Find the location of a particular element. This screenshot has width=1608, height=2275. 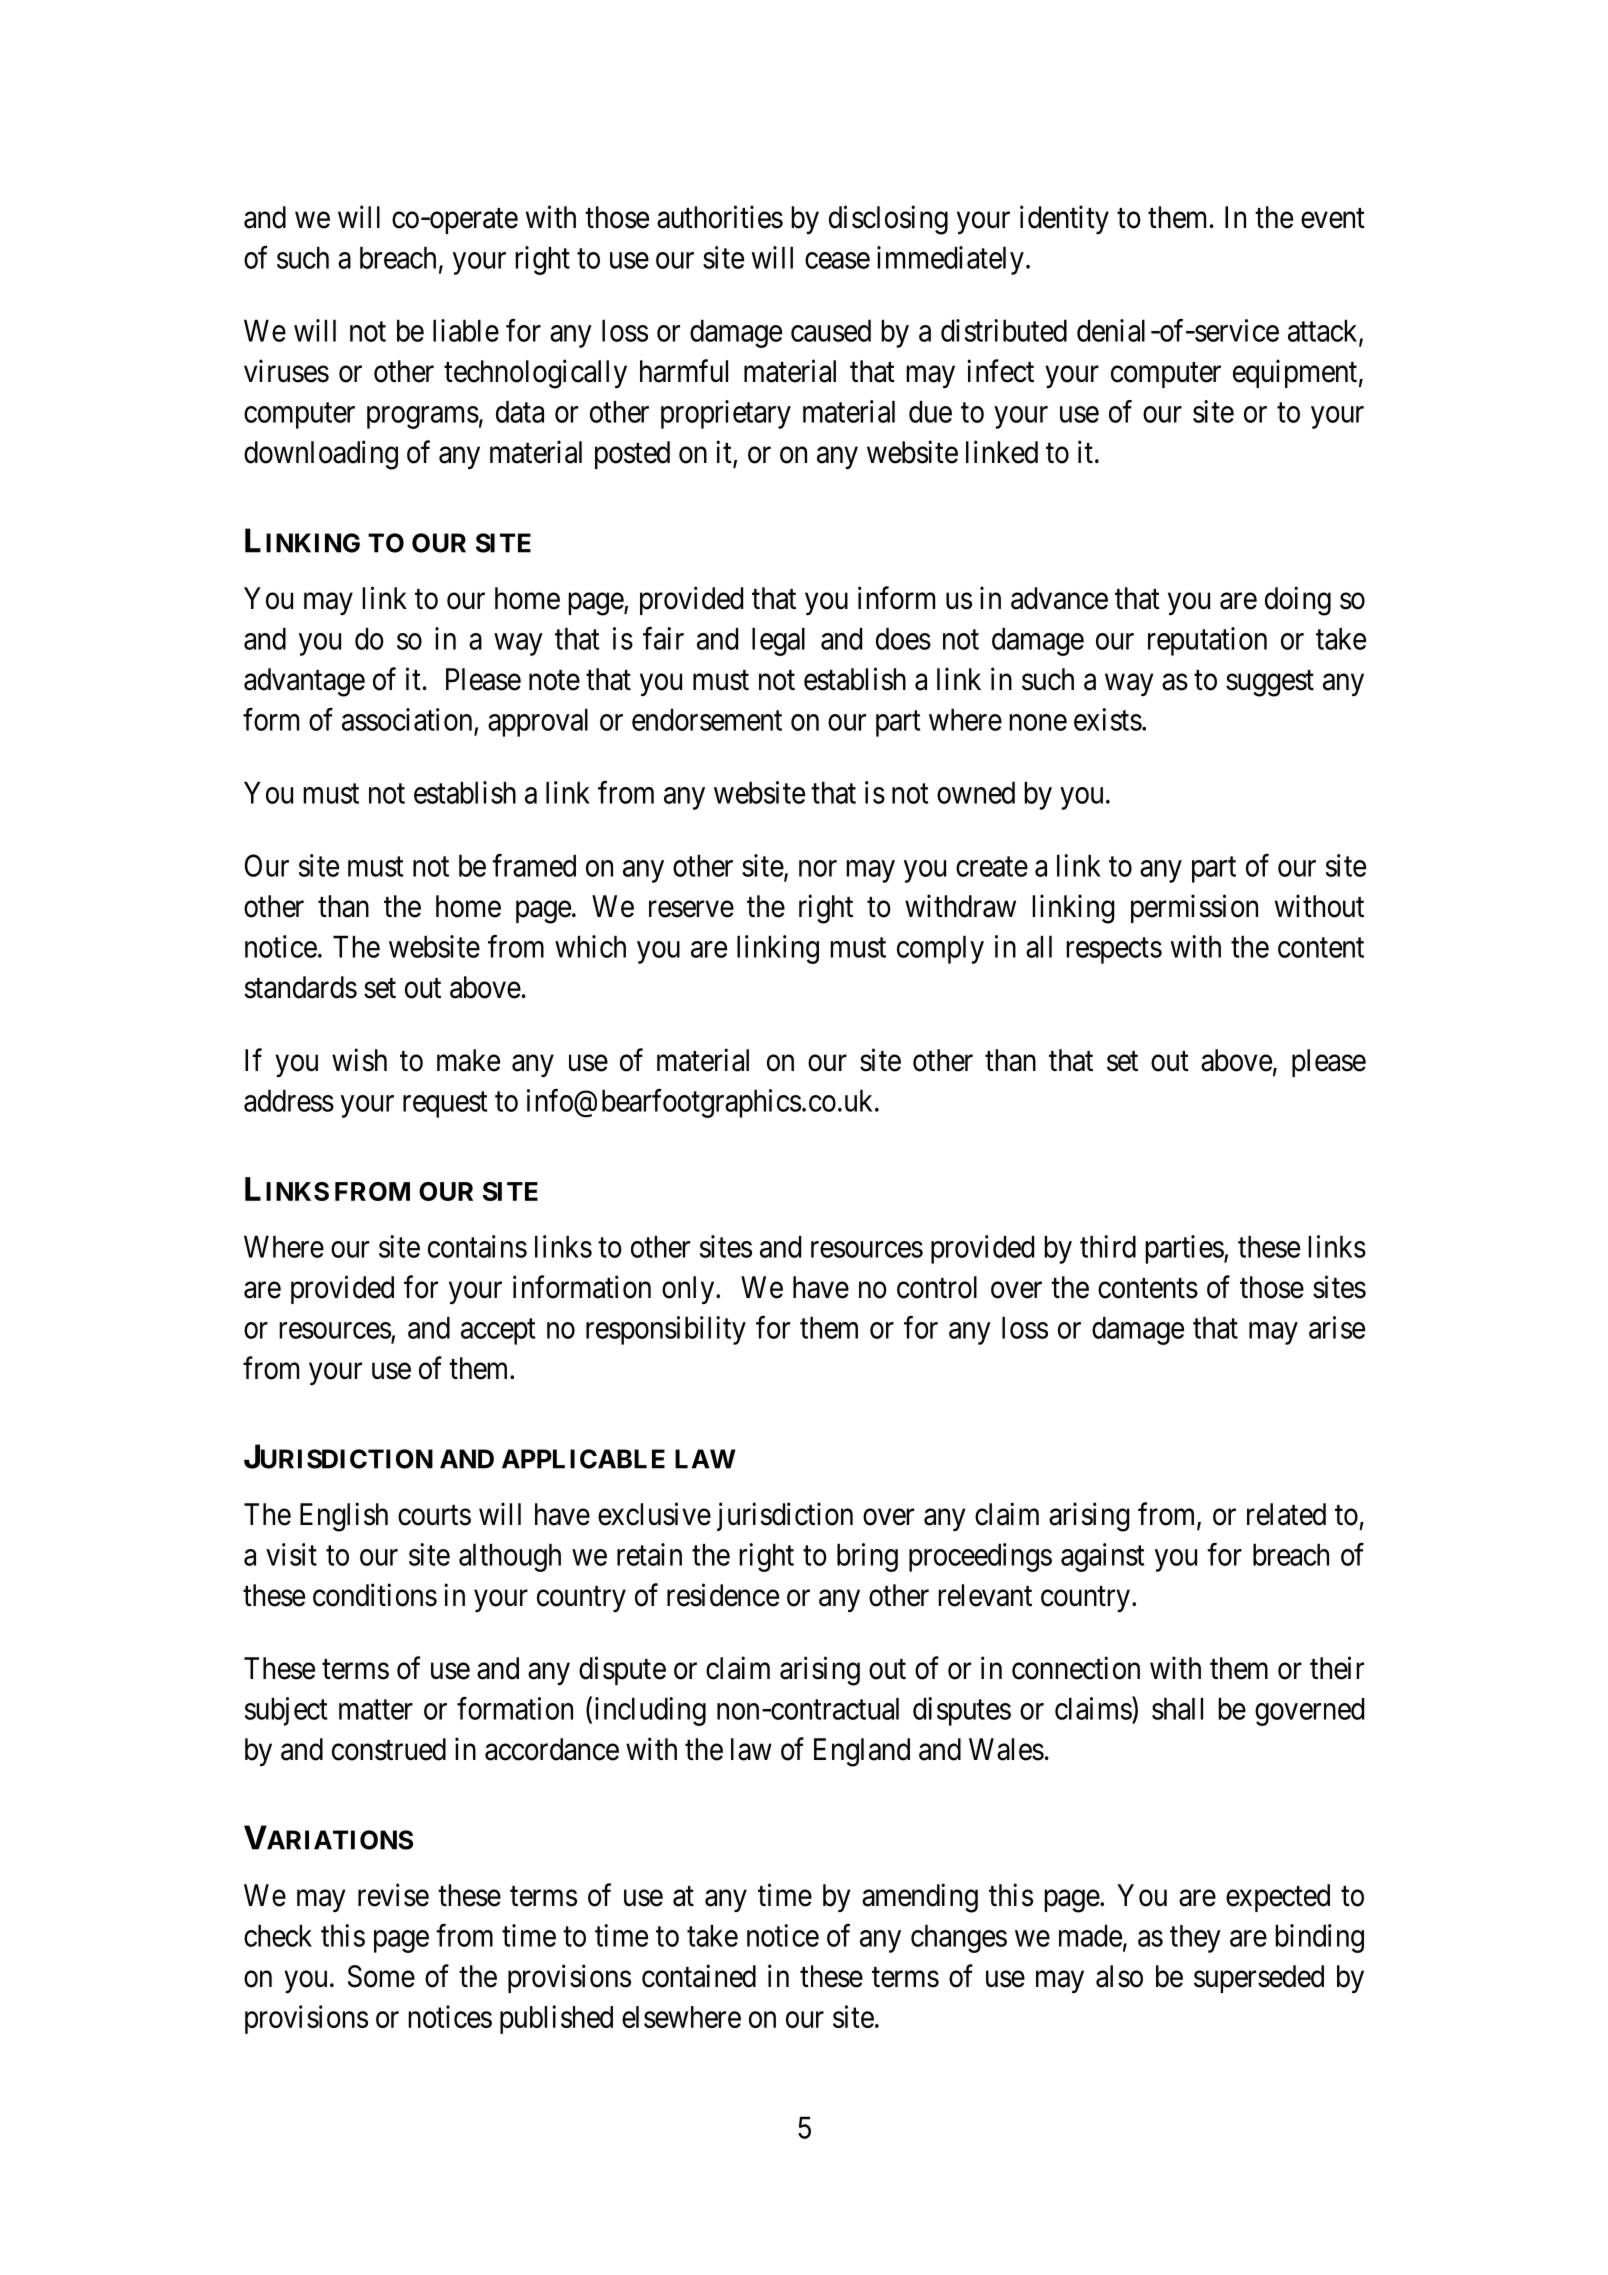

shall is located at coordinates (1177, 1708).
